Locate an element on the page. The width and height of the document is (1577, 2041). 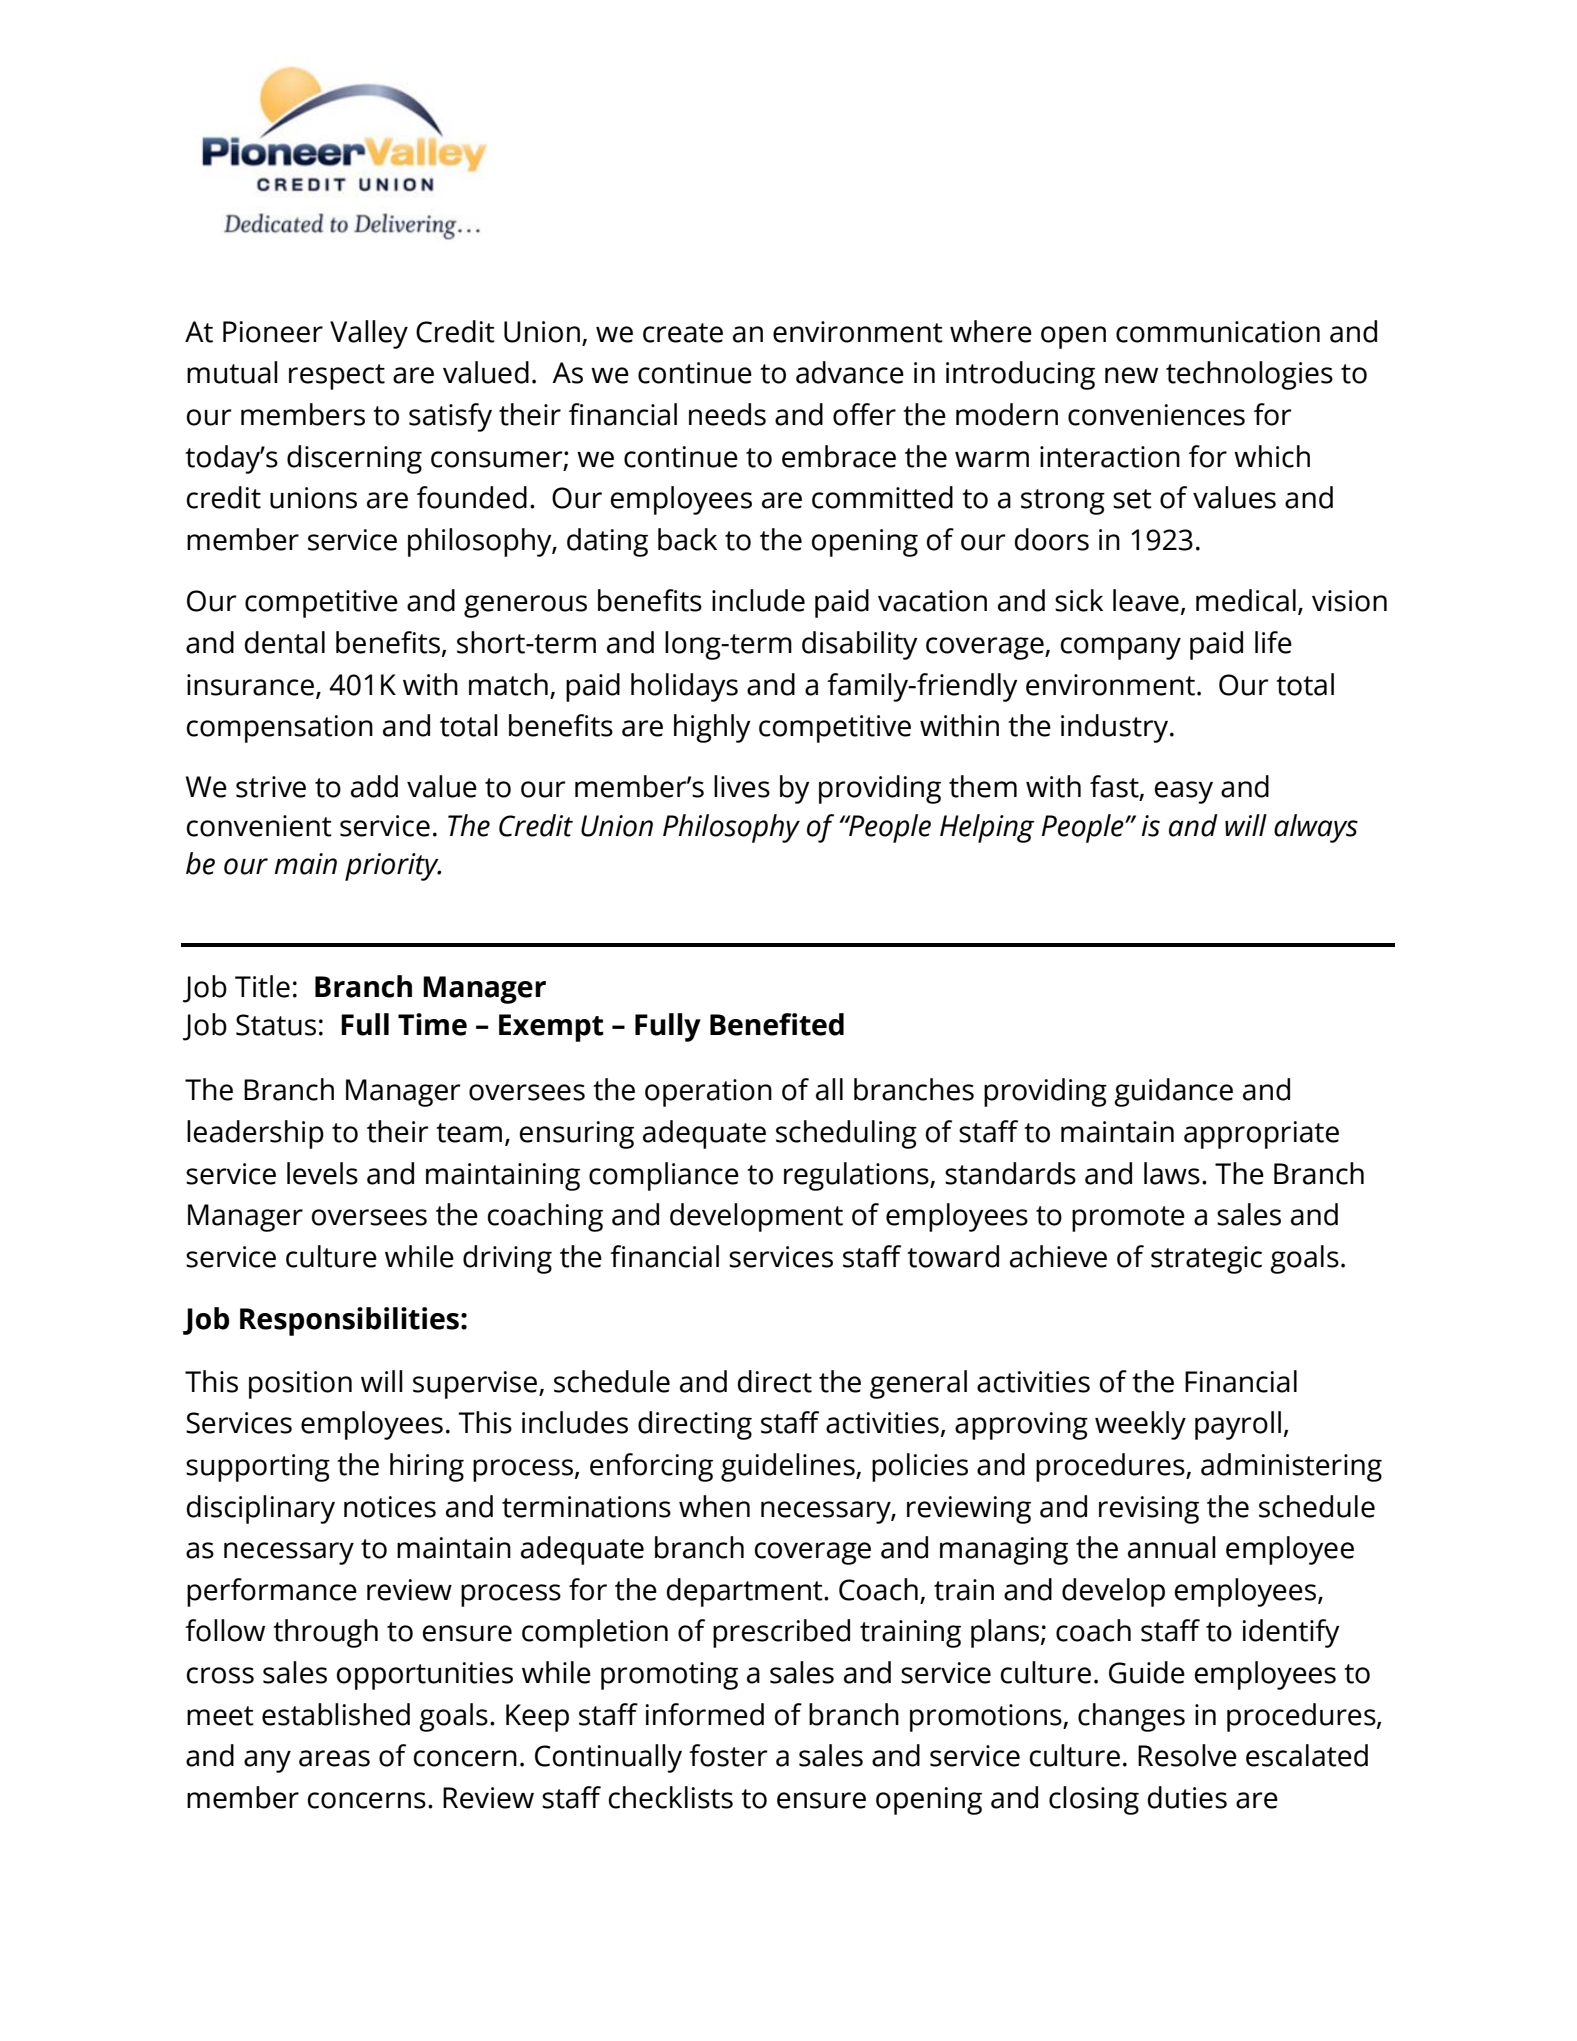
payroll is located at coordinates (1238, 1425).
